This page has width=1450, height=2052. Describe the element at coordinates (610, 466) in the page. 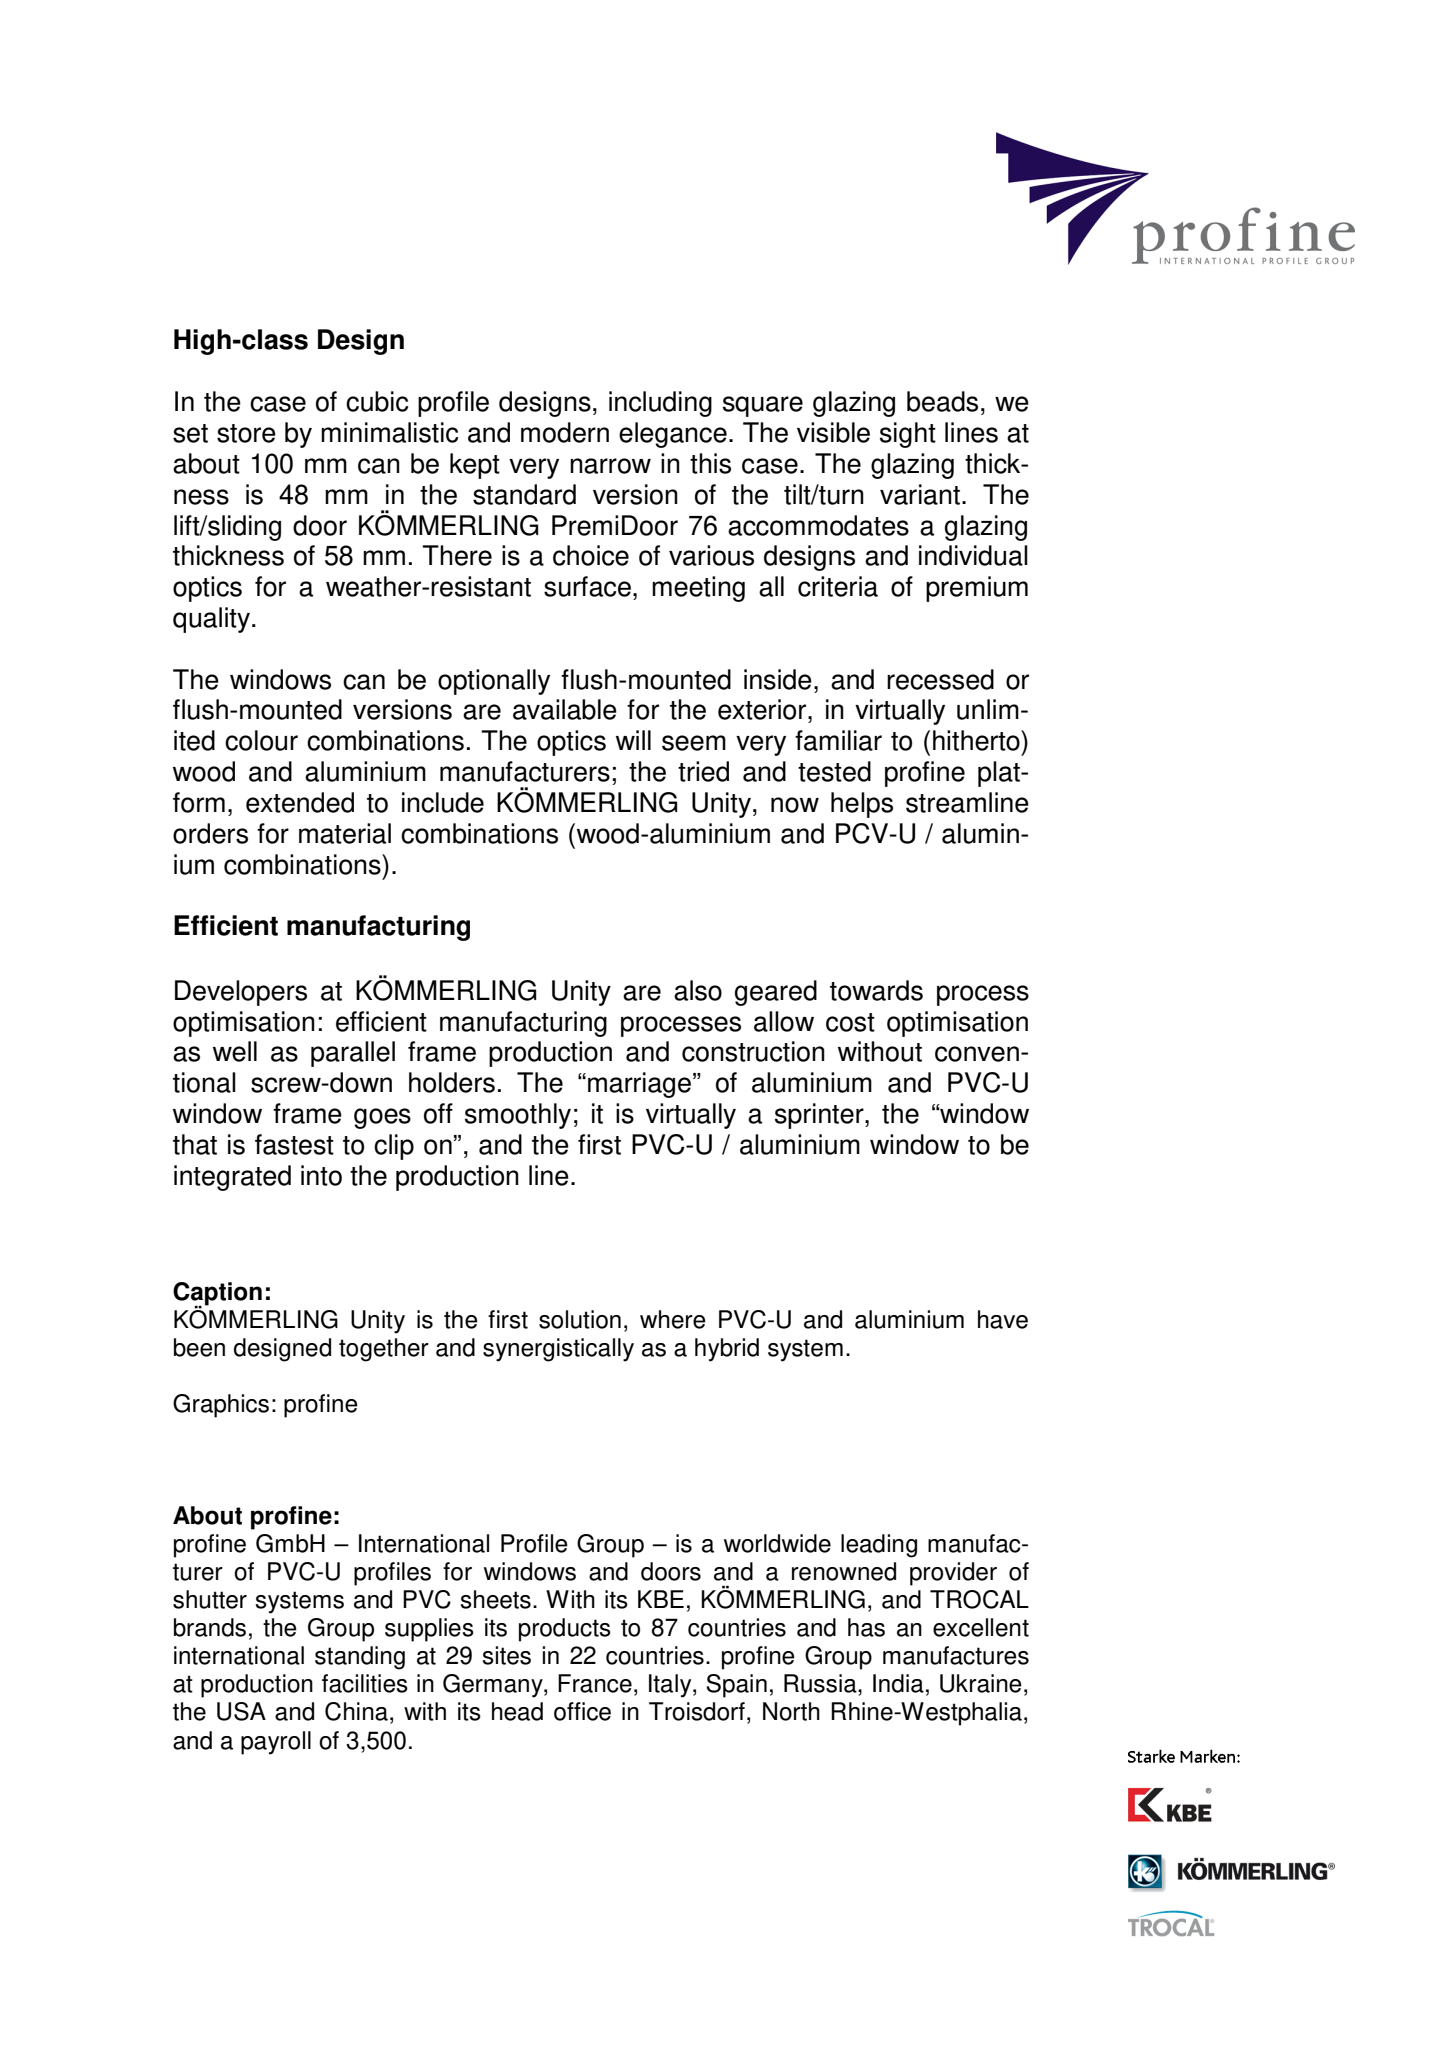

I see `narrow` at that location.
